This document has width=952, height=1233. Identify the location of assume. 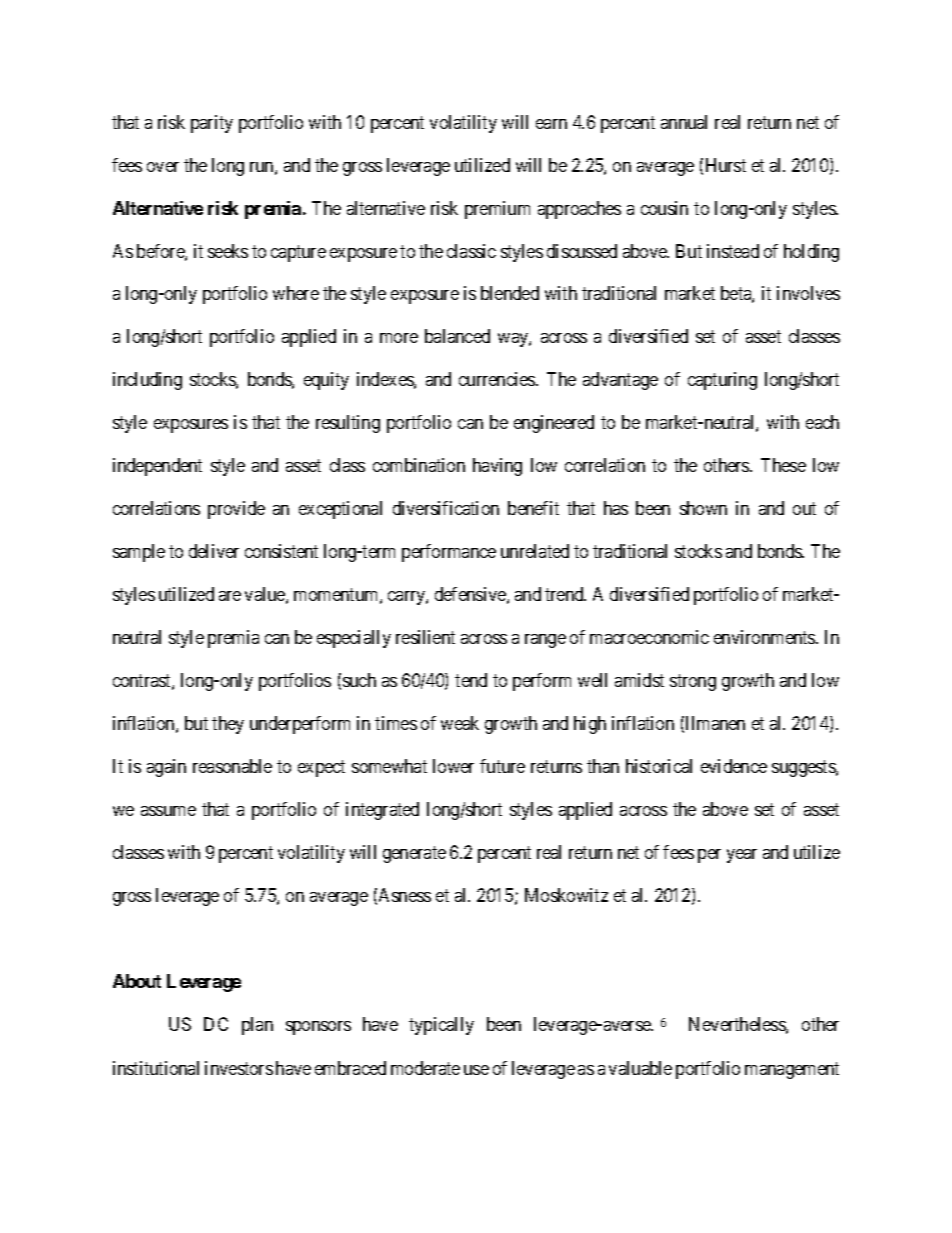
(168, 811).
